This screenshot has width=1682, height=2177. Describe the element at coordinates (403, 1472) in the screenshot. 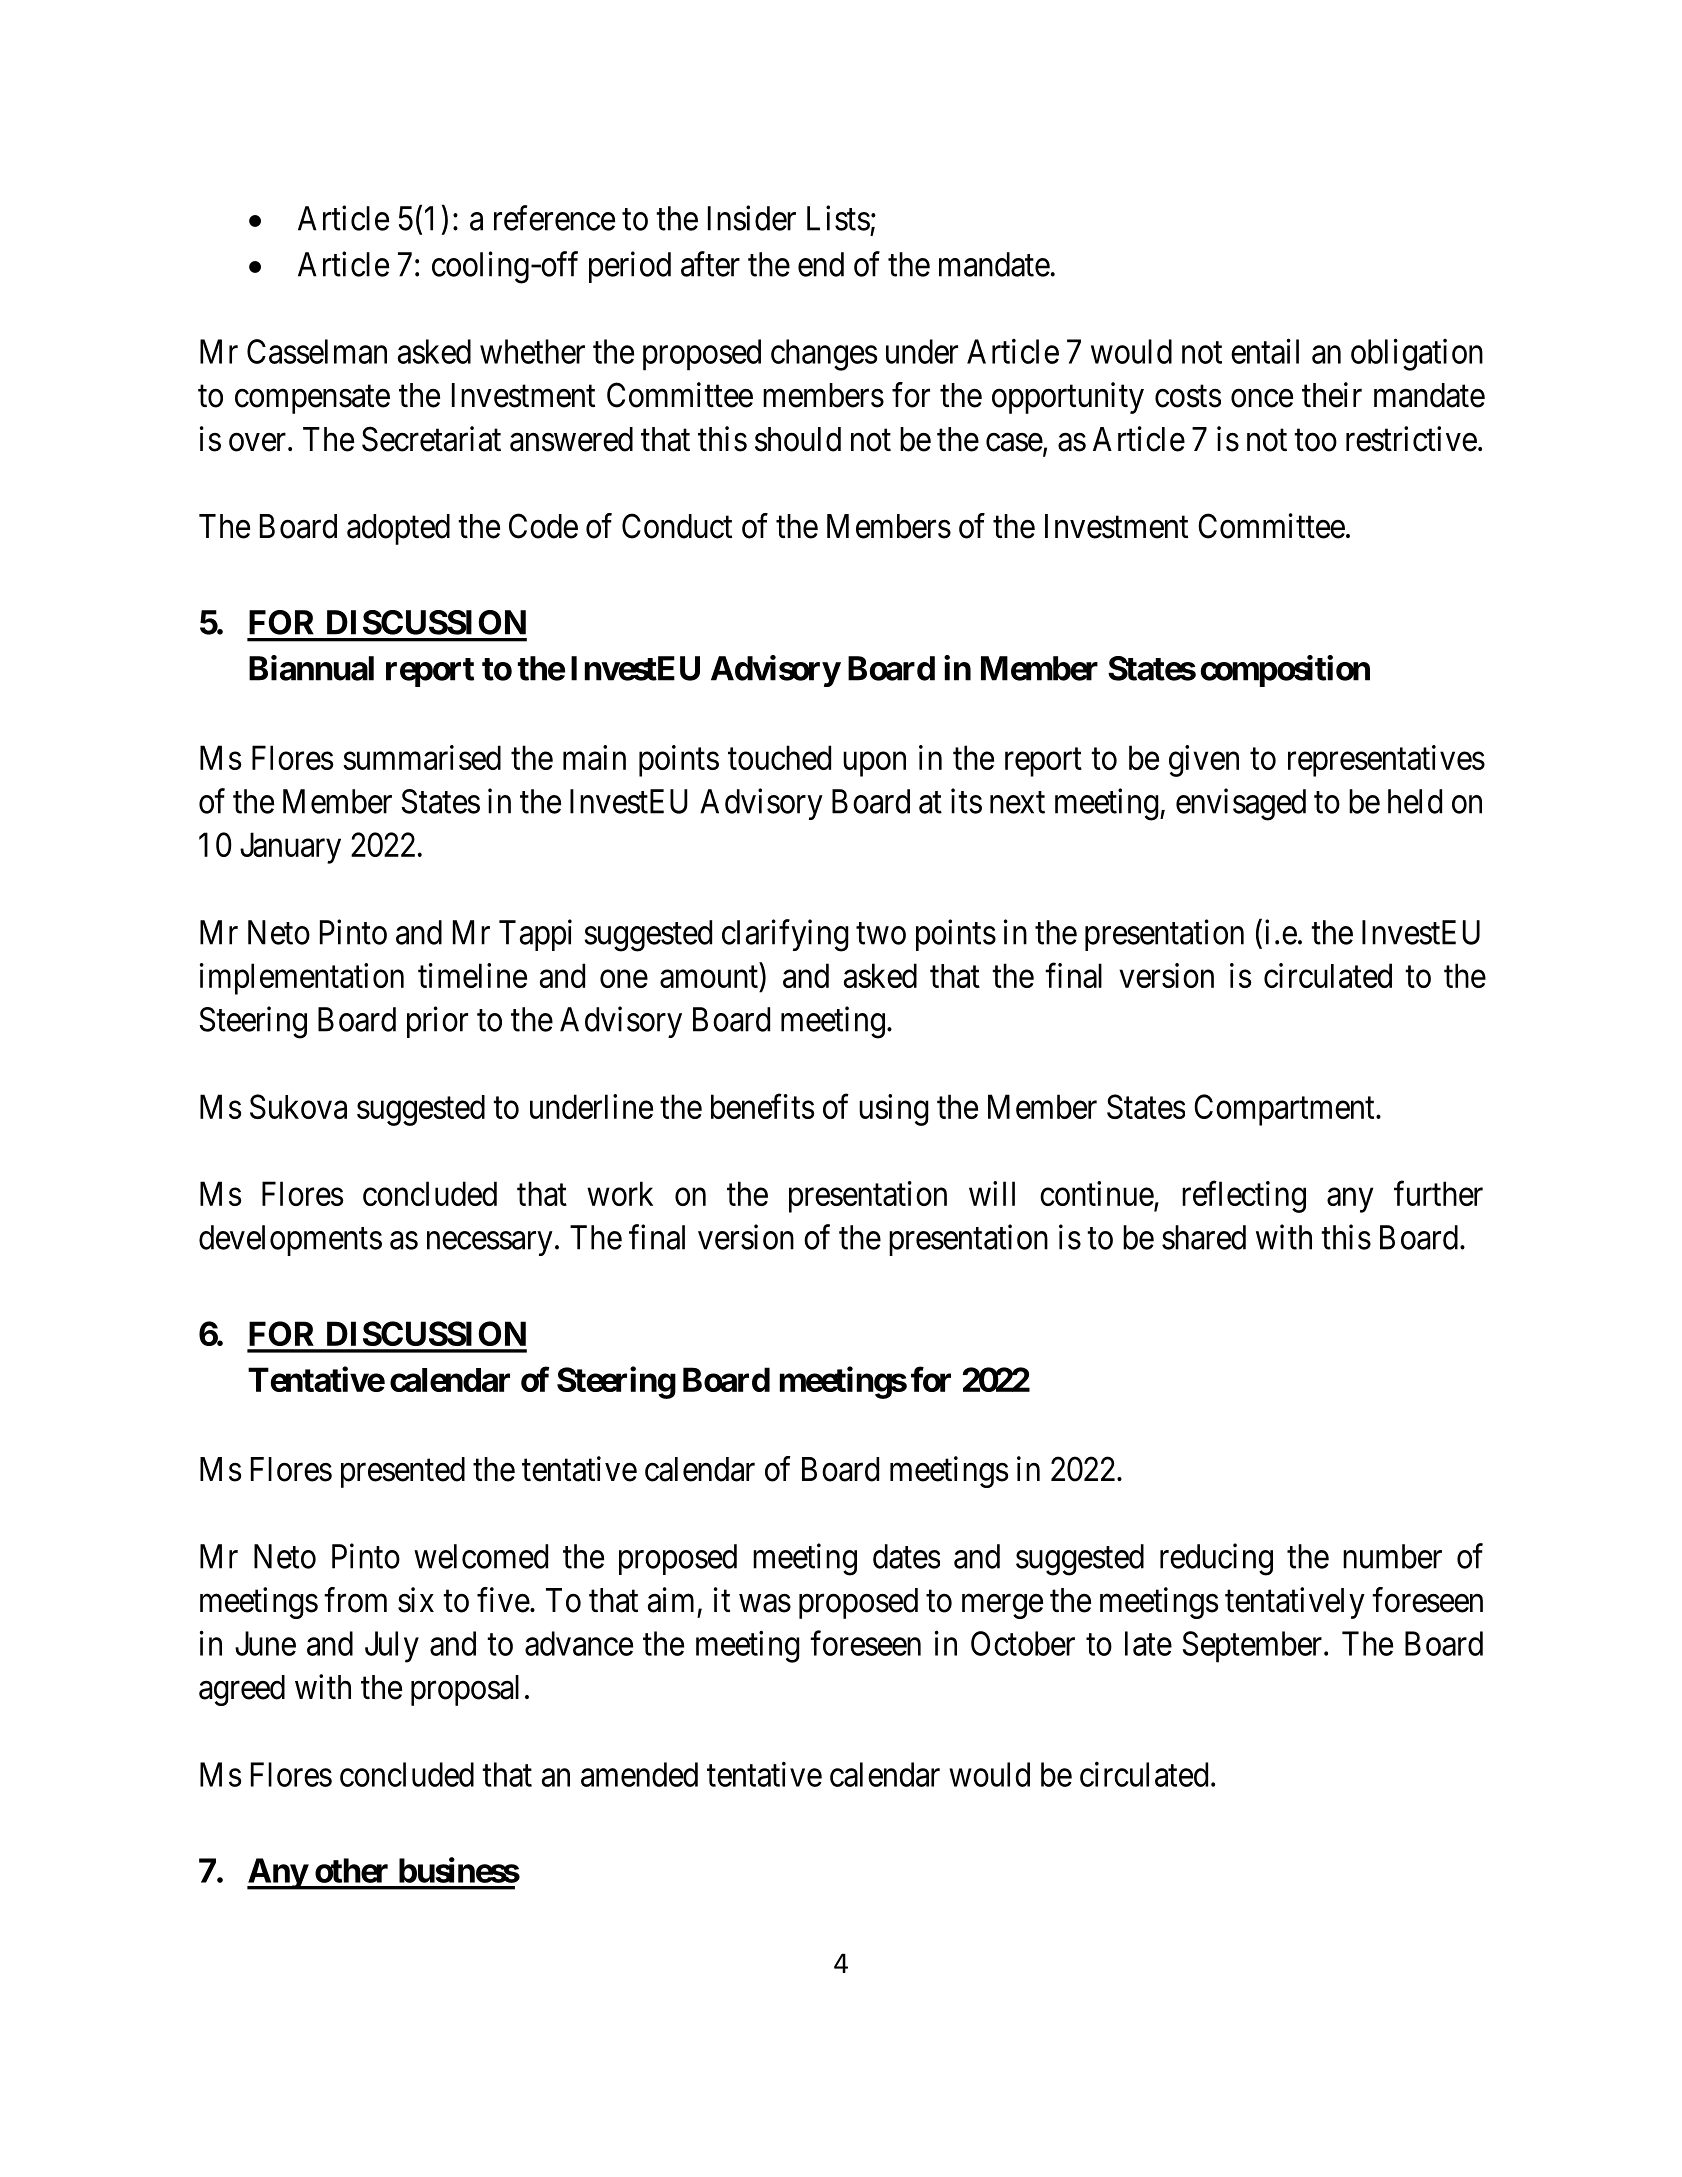

I see `presented` at that location.
